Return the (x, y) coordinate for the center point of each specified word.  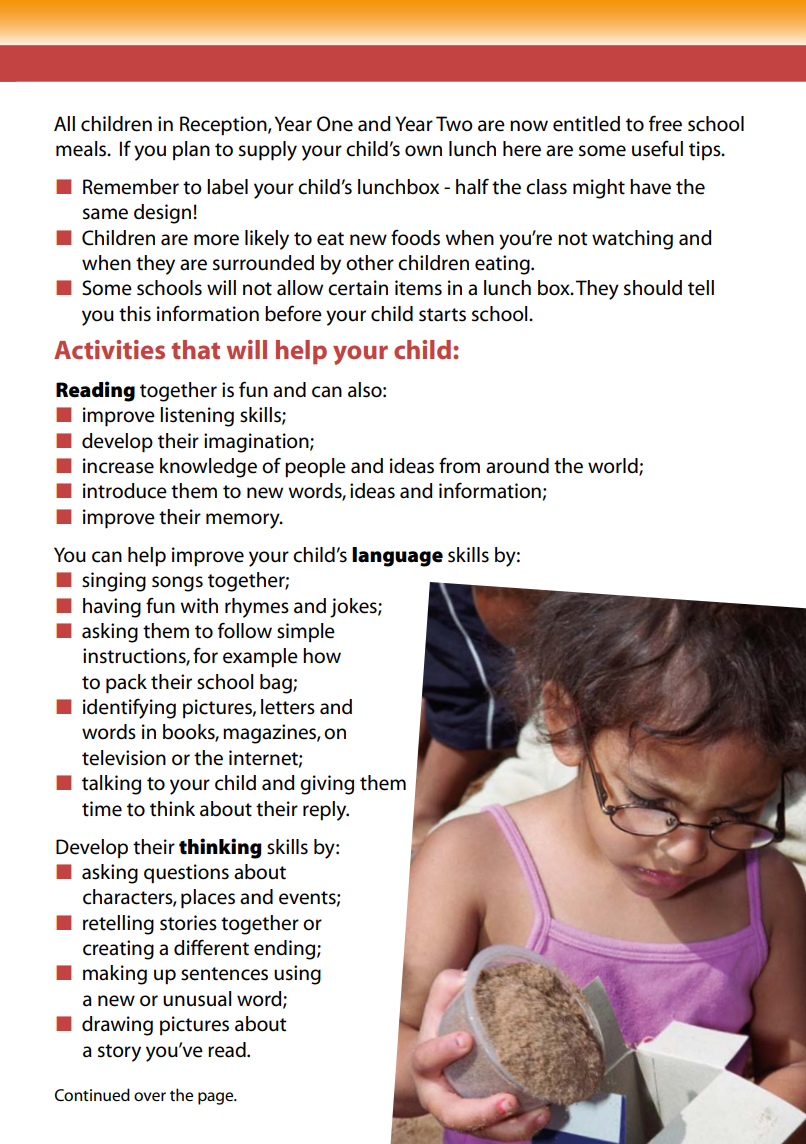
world (614, 467)
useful (657, 148)
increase (118, 466)
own (423, 151)
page (217, 1098)
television (124, 758)
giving (327, 785)
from (459, 465)
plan (191, 151)
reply (326, 811)
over (150, 1097)
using (297, 975)
